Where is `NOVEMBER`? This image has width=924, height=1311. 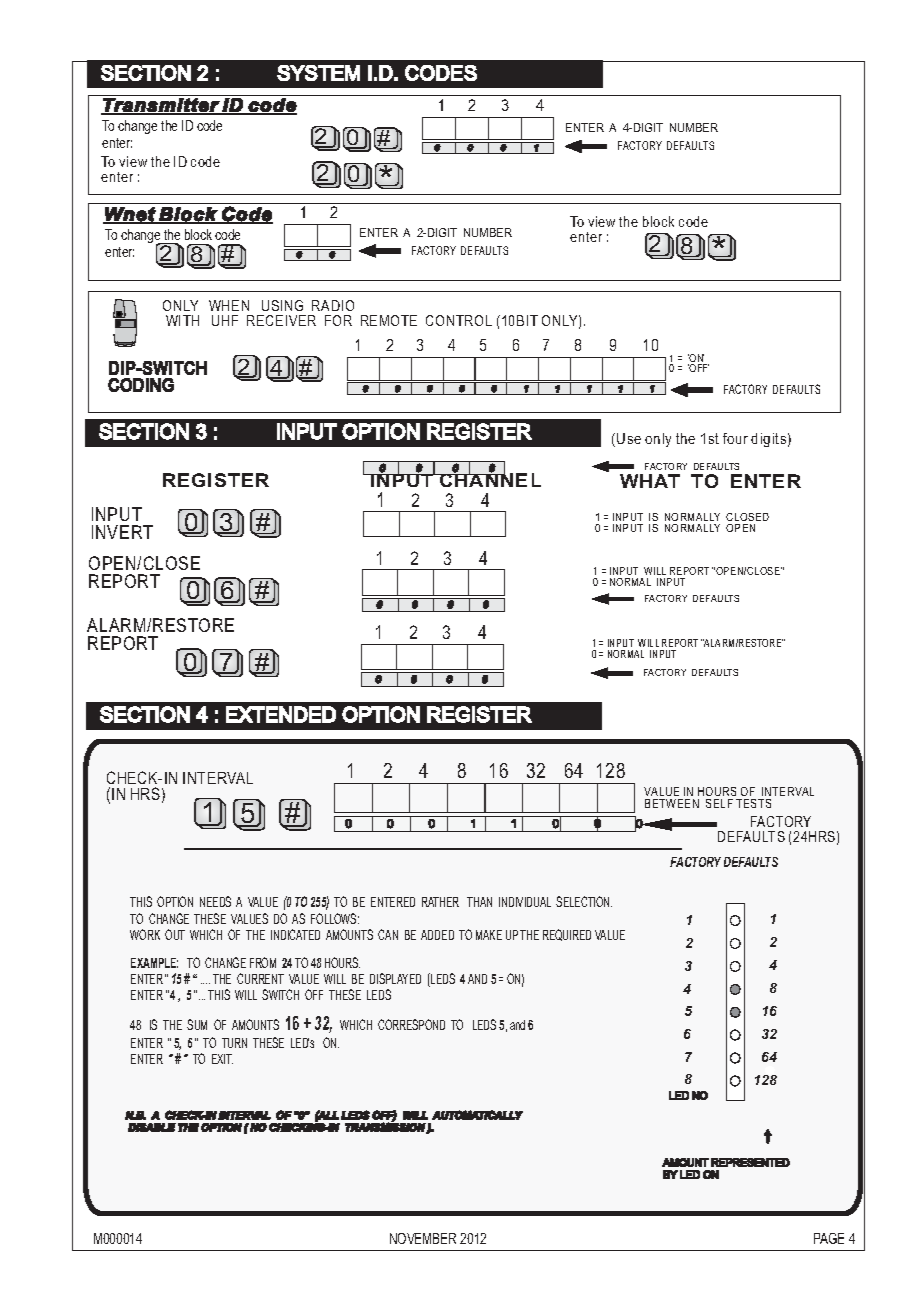
NOVEMBER is located at coordinates (423, 1238).
